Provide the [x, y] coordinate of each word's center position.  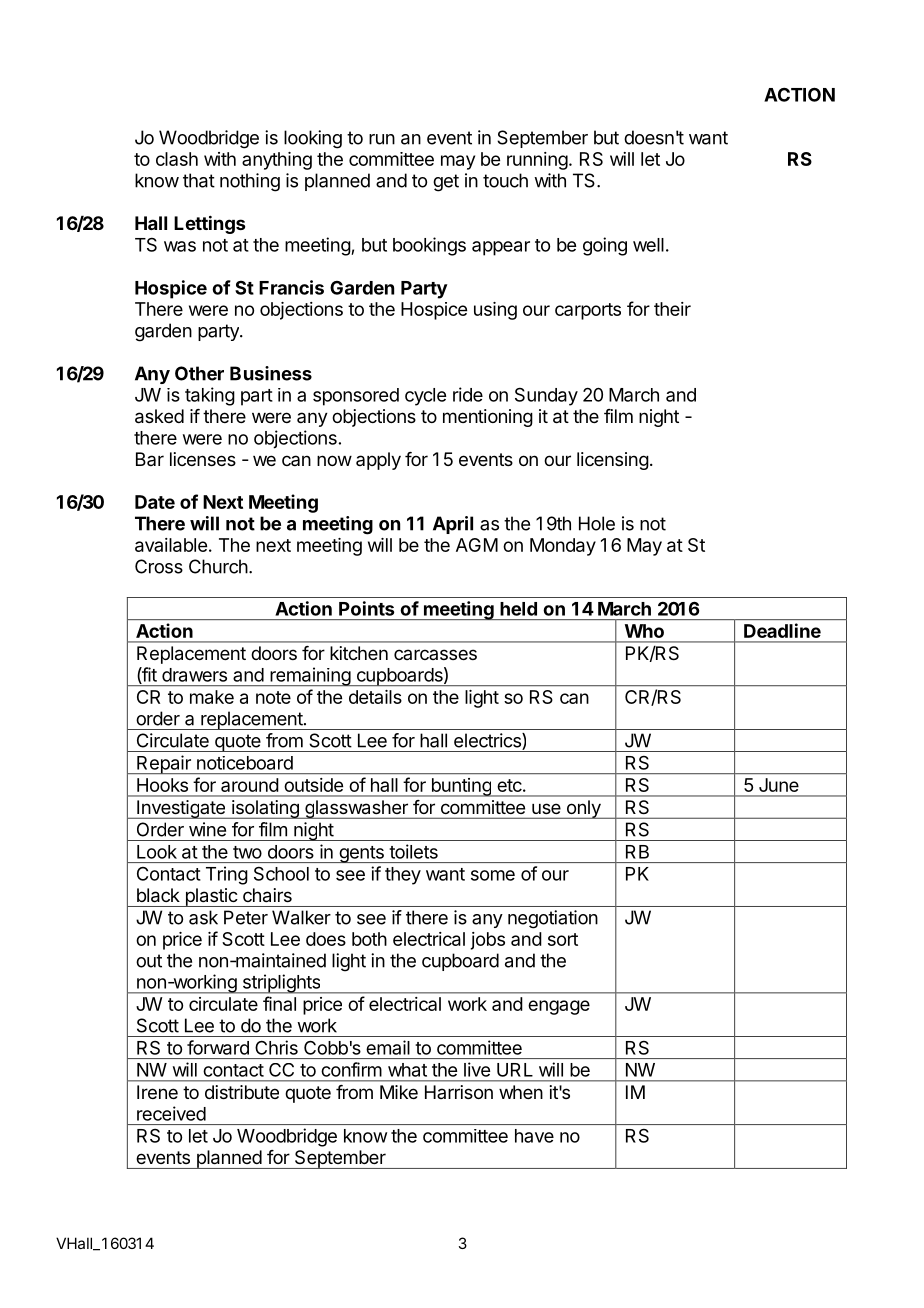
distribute [242, 1092]
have [534, 1136]
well [648, 245]
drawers [194, 675]
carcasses [435, 654]
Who [644, 631]
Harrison [459, 1092]
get [446, 183]
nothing [250, 182]
